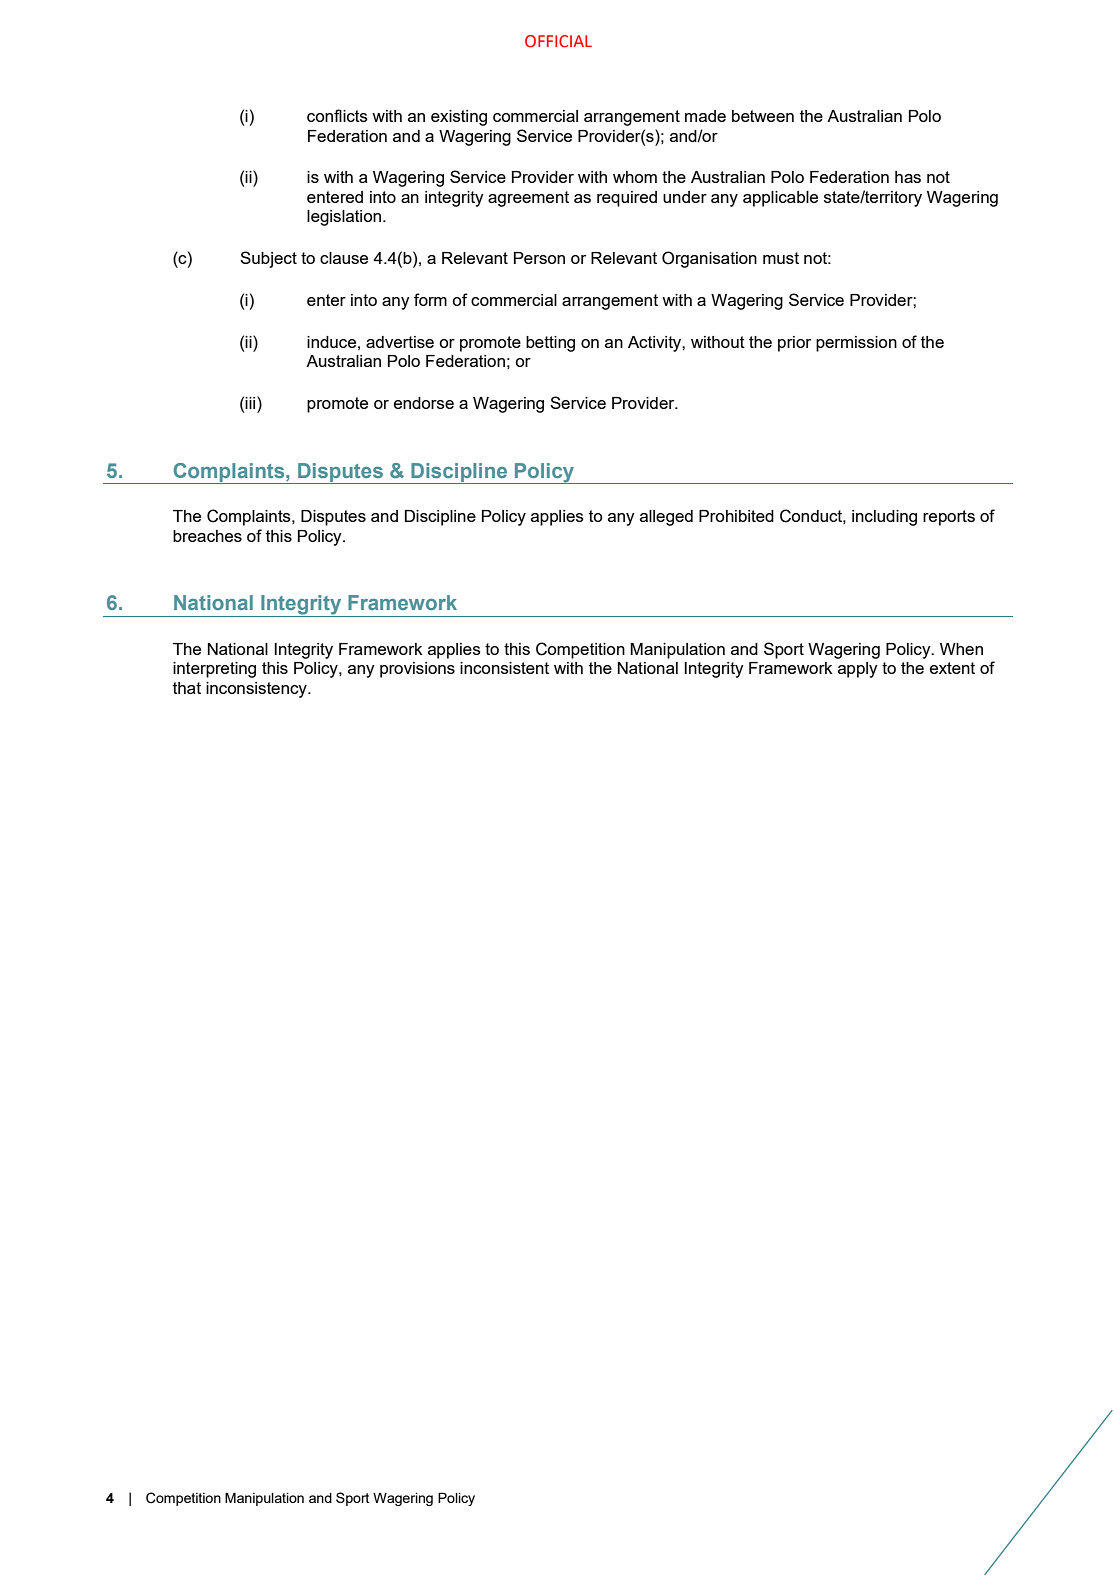  What do you see at coordinates (207, 536) in the page?
I see `breaches` at bounding box center [207, 536].
